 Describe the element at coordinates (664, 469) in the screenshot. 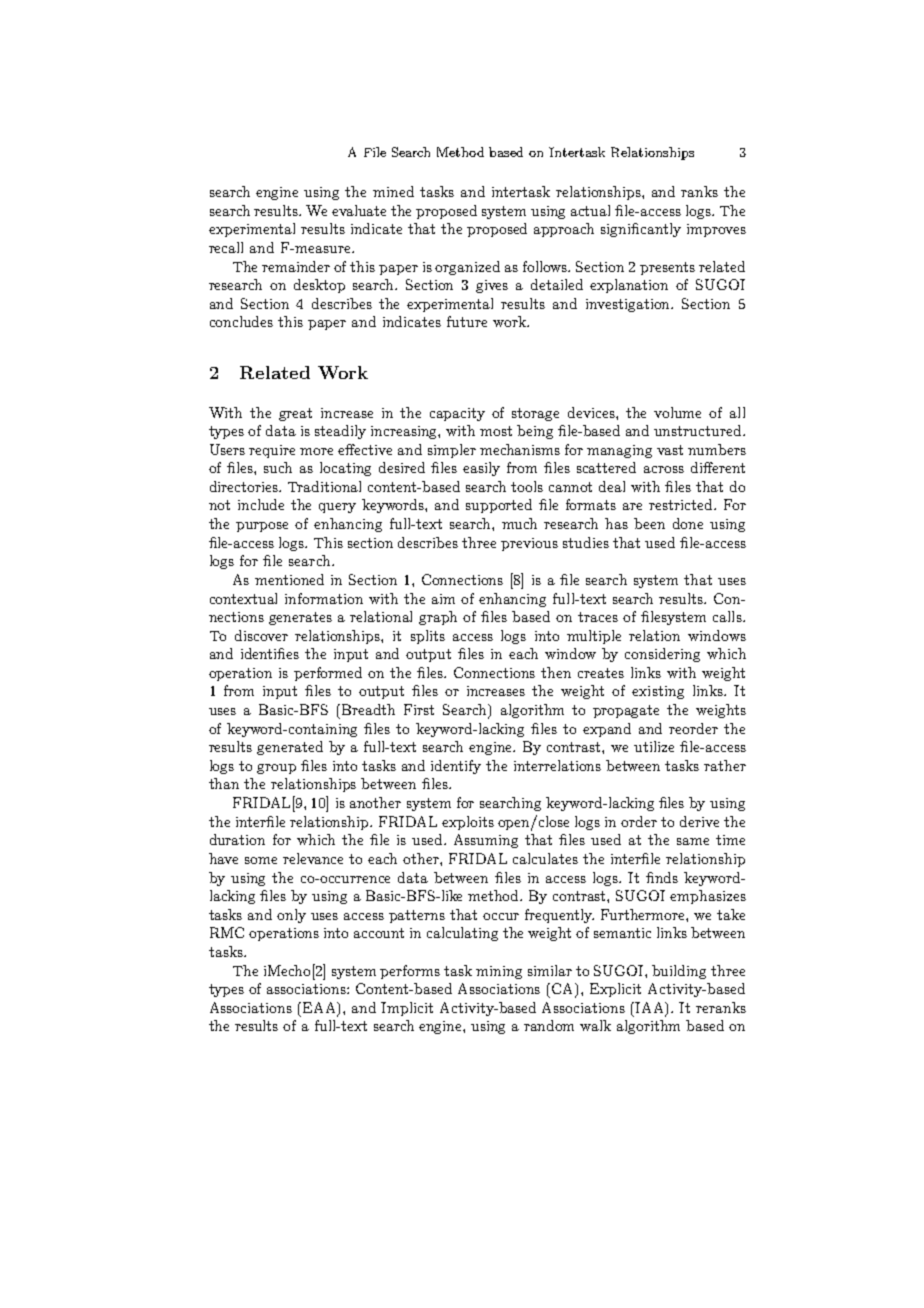

I see `across` at that location.
